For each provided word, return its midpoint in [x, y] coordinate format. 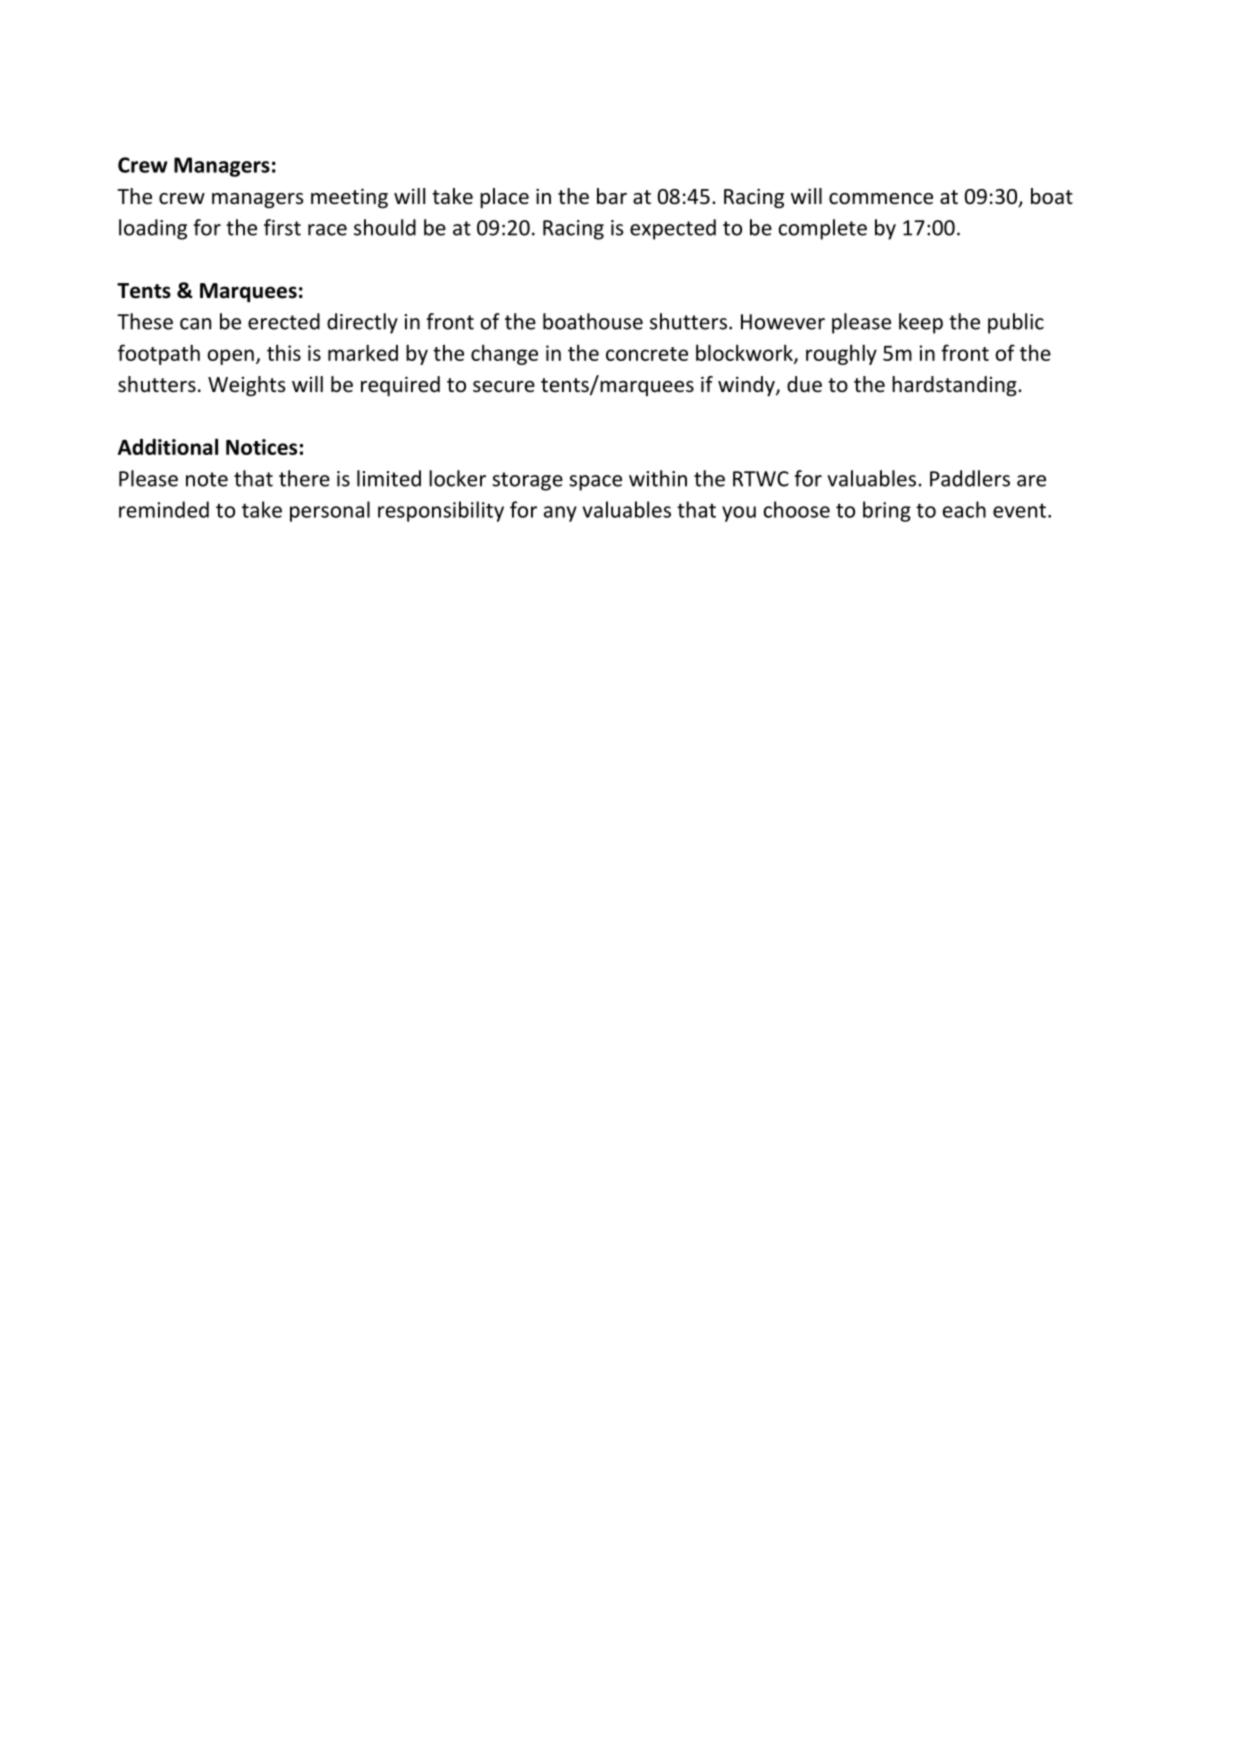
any [560, 514]
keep [921, 323]
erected [284, 321]
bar [612, 196]
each [964, 509]
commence [881, 199]
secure [504, 387]
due [804, 384]
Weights [246, 386]
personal [330, 511]
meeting [349, 198]
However [783, 322]
